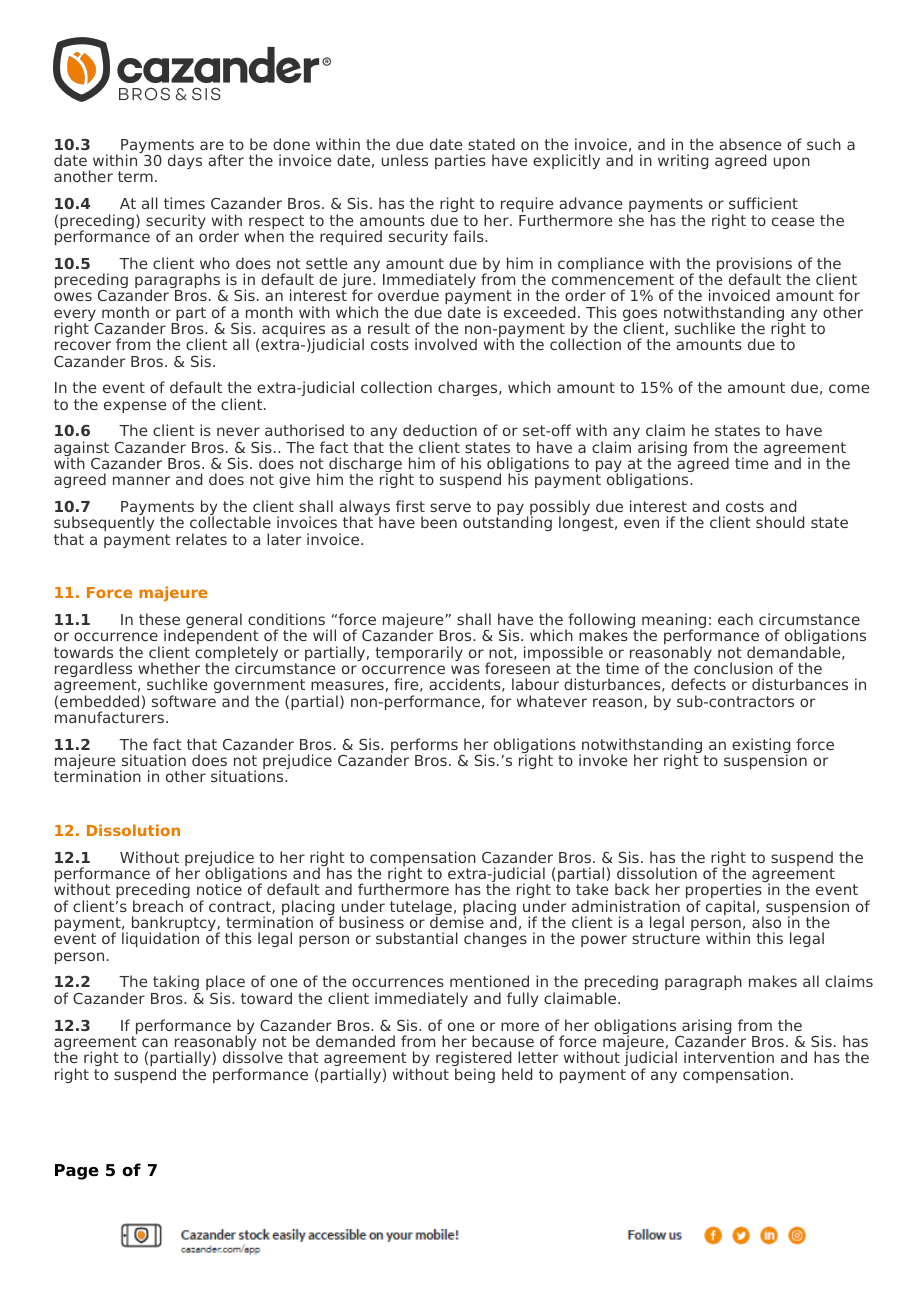 The image size is (924, 1308). I want to click on Page, so click(77, 1172).
